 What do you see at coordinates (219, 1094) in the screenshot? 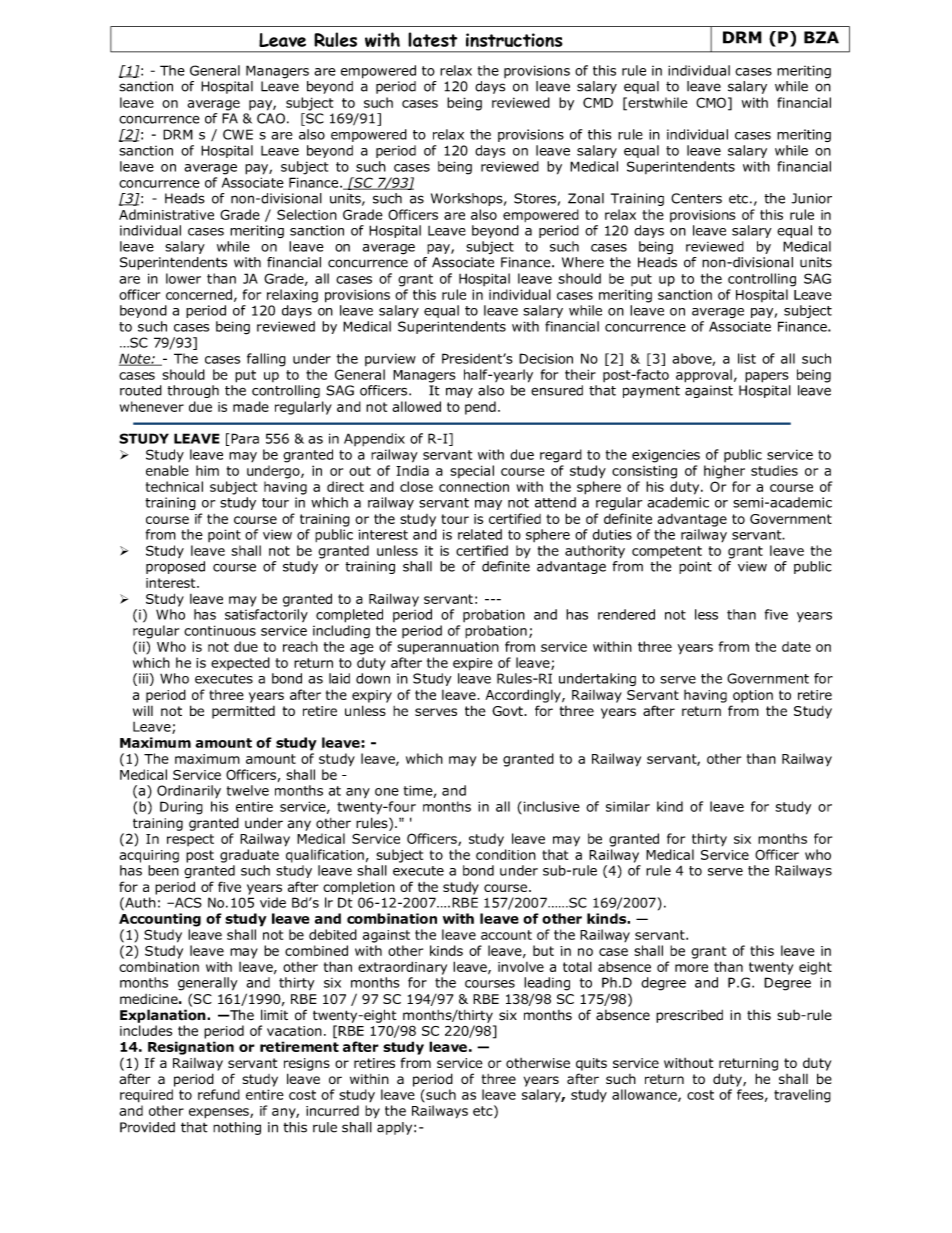
I see `refund` at bounding box center [219, 1094].
